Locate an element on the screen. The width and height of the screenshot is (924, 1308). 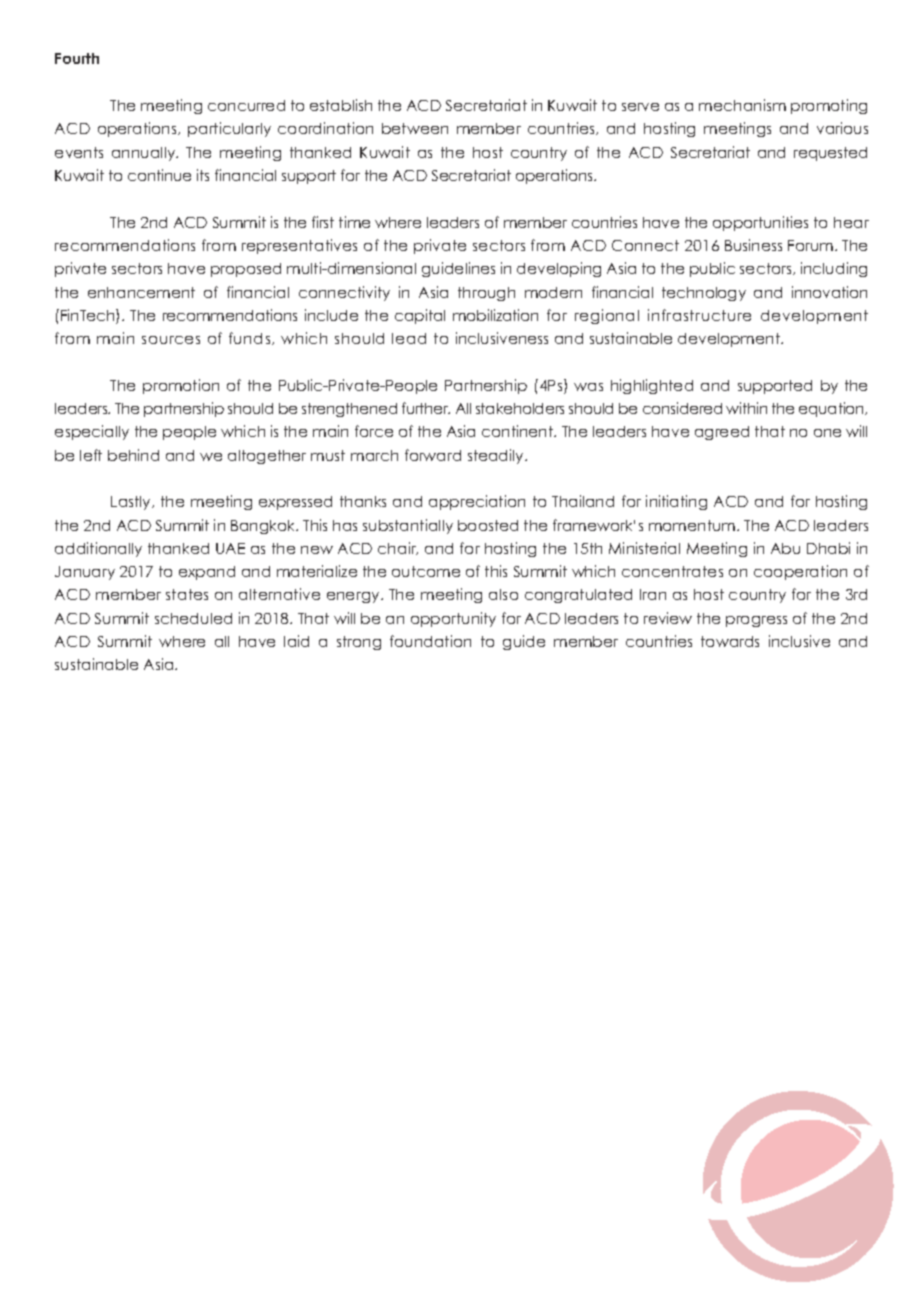
mechanism is located at coordinates (742, 105).
